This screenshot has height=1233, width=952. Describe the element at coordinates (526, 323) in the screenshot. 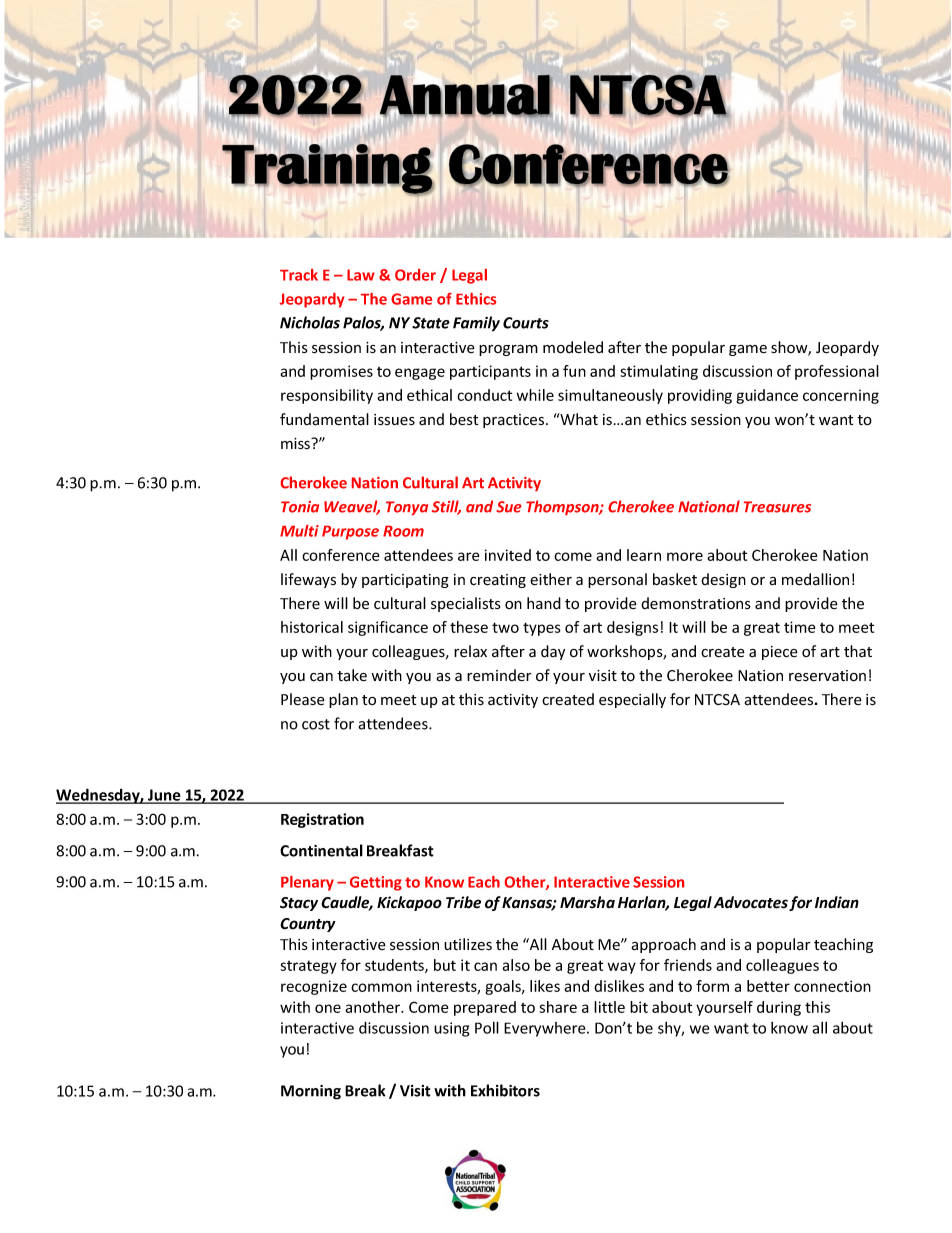

I see `Courts` at that location.
